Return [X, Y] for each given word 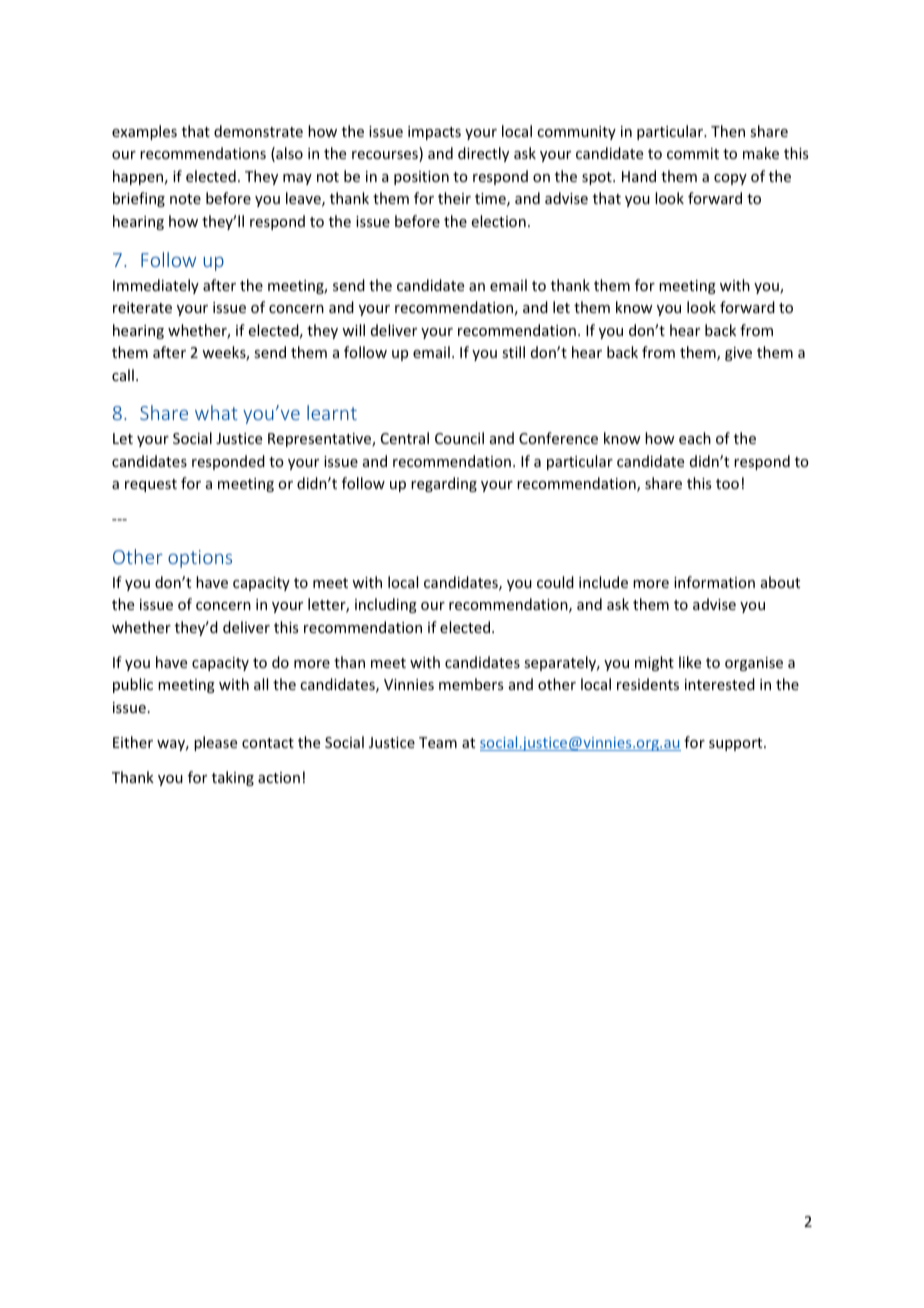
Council [459, 438]
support [737, 744]
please [215, 743]
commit [693, 153]
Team [438, 742]
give [738, 354]
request [151, 485]
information [714, 582]
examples [144, 132]
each [695, 438]
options [200, 559]
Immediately [156, 286]
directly [483, 154]
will [353, 330]
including [386, 605]
